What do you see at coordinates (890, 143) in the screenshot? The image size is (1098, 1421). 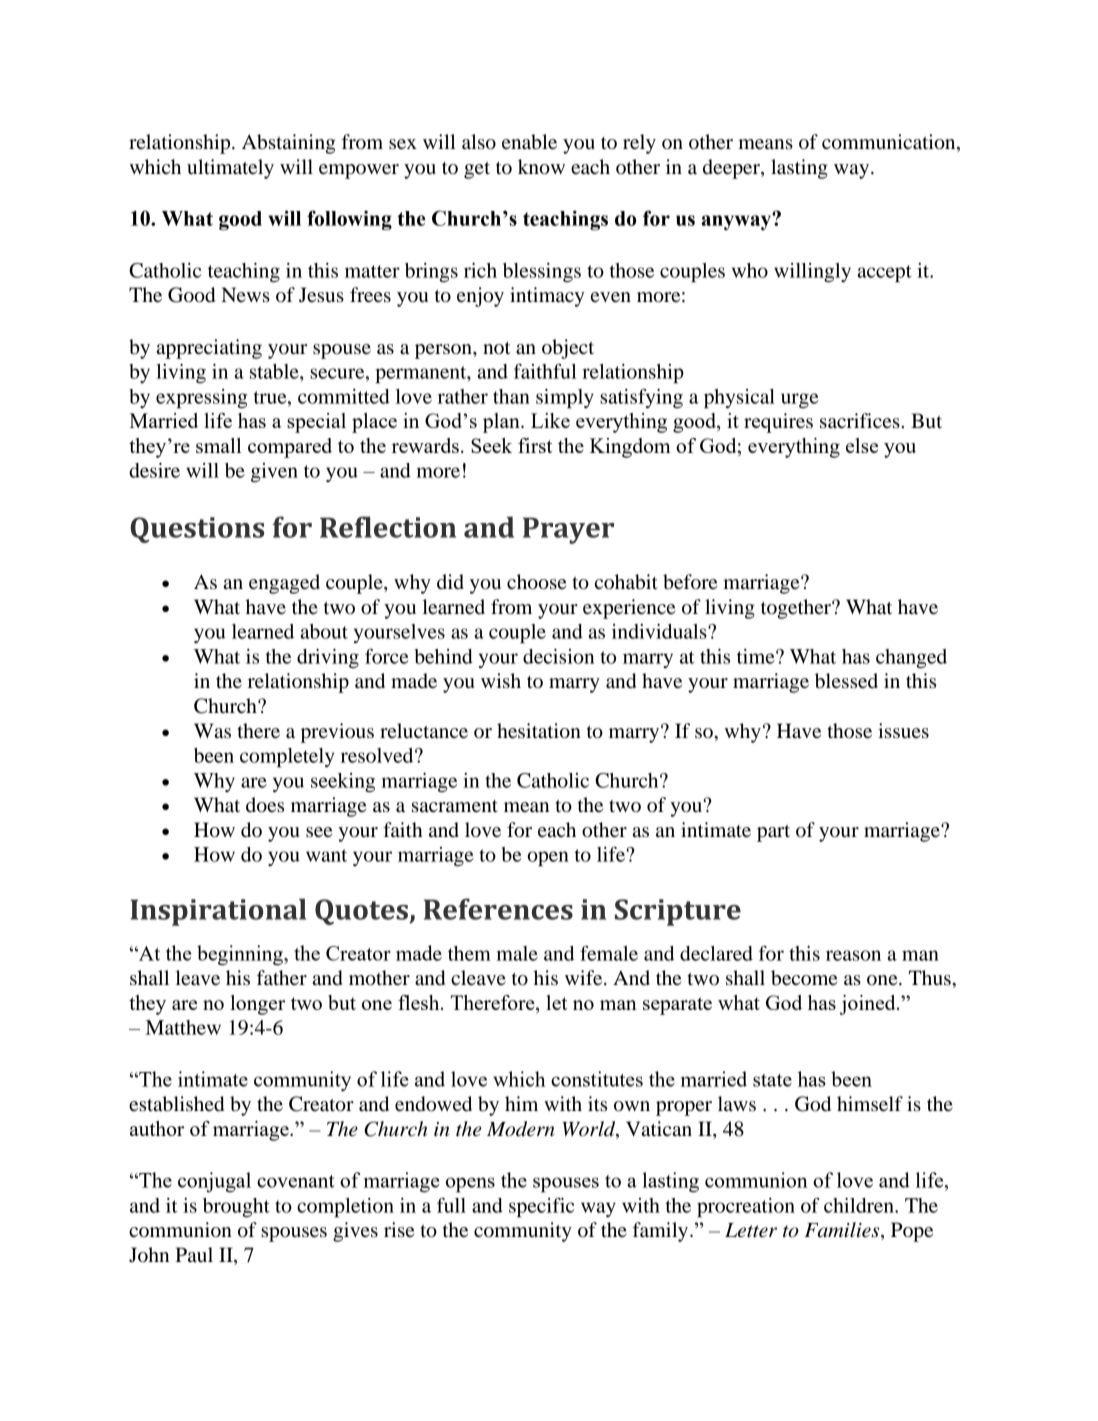 I see `communication` at bounding box center [890, 143].
